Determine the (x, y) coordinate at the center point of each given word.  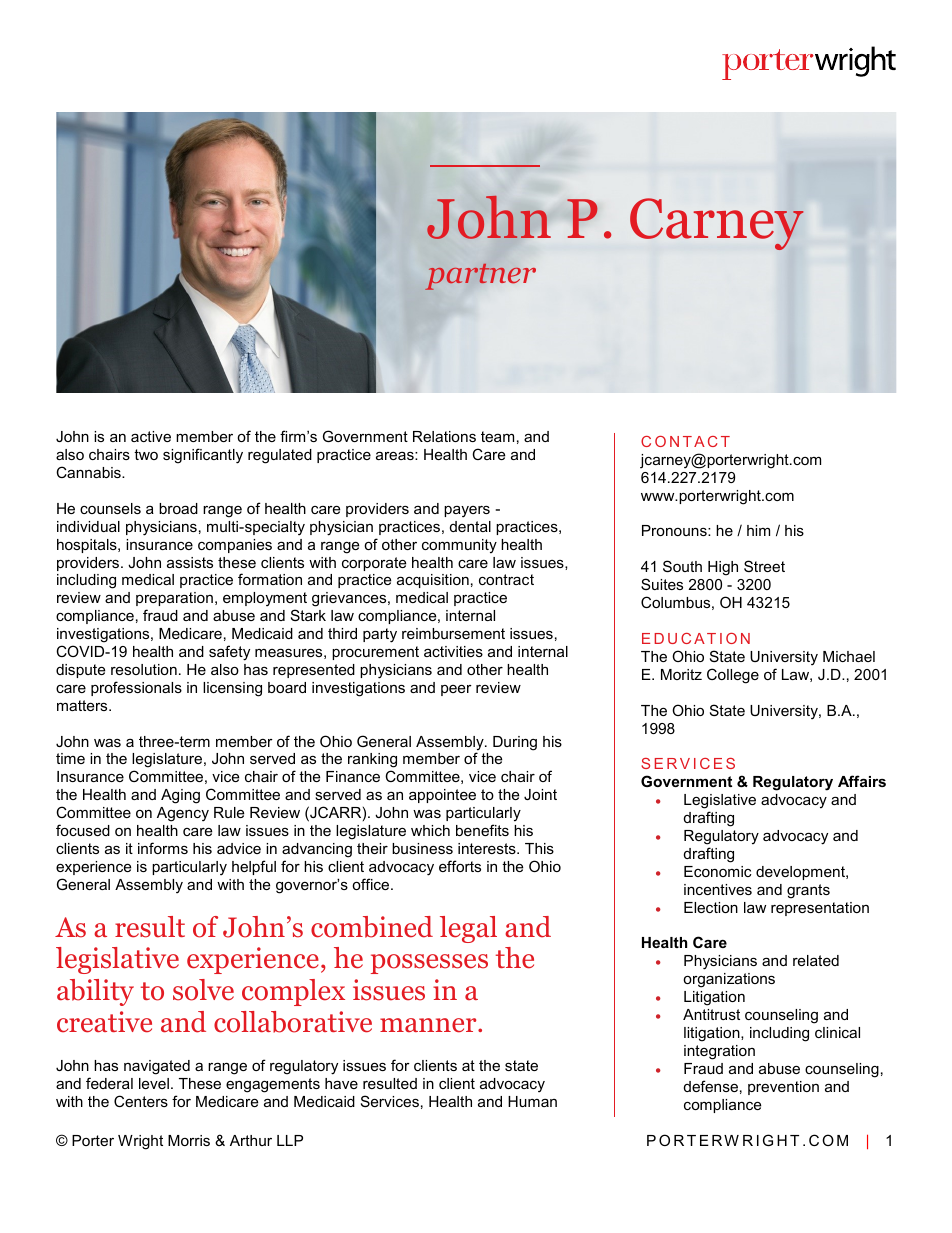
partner (480, 277)
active (151, 436)
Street (764, 566)
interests (488, 848)
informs (163, 848)
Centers (141, 1101)
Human (532, 1101)
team (497, 436)
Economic (717, 871)
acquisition (433, 581)
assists (190, 562)
